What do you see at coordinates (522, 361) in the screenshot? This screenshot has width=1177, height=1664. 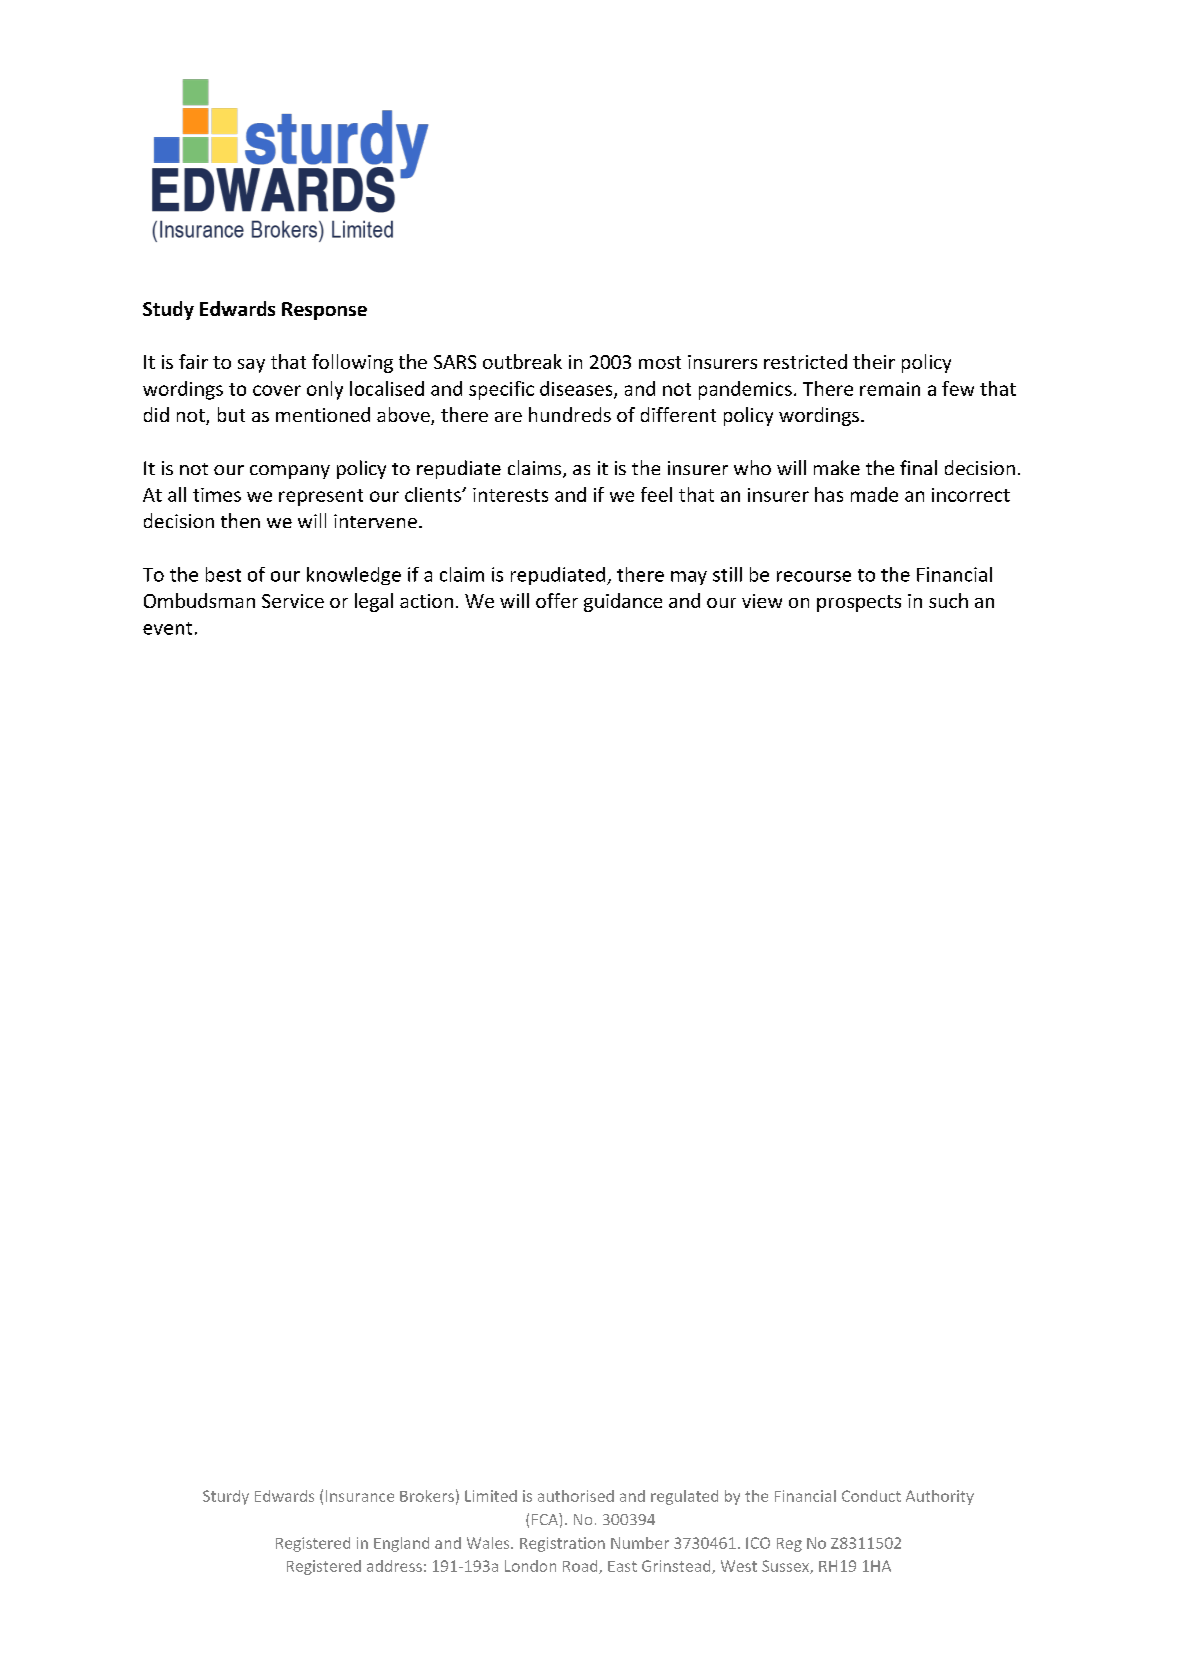 I see `outbreak` at bounding box center [522, 361].
